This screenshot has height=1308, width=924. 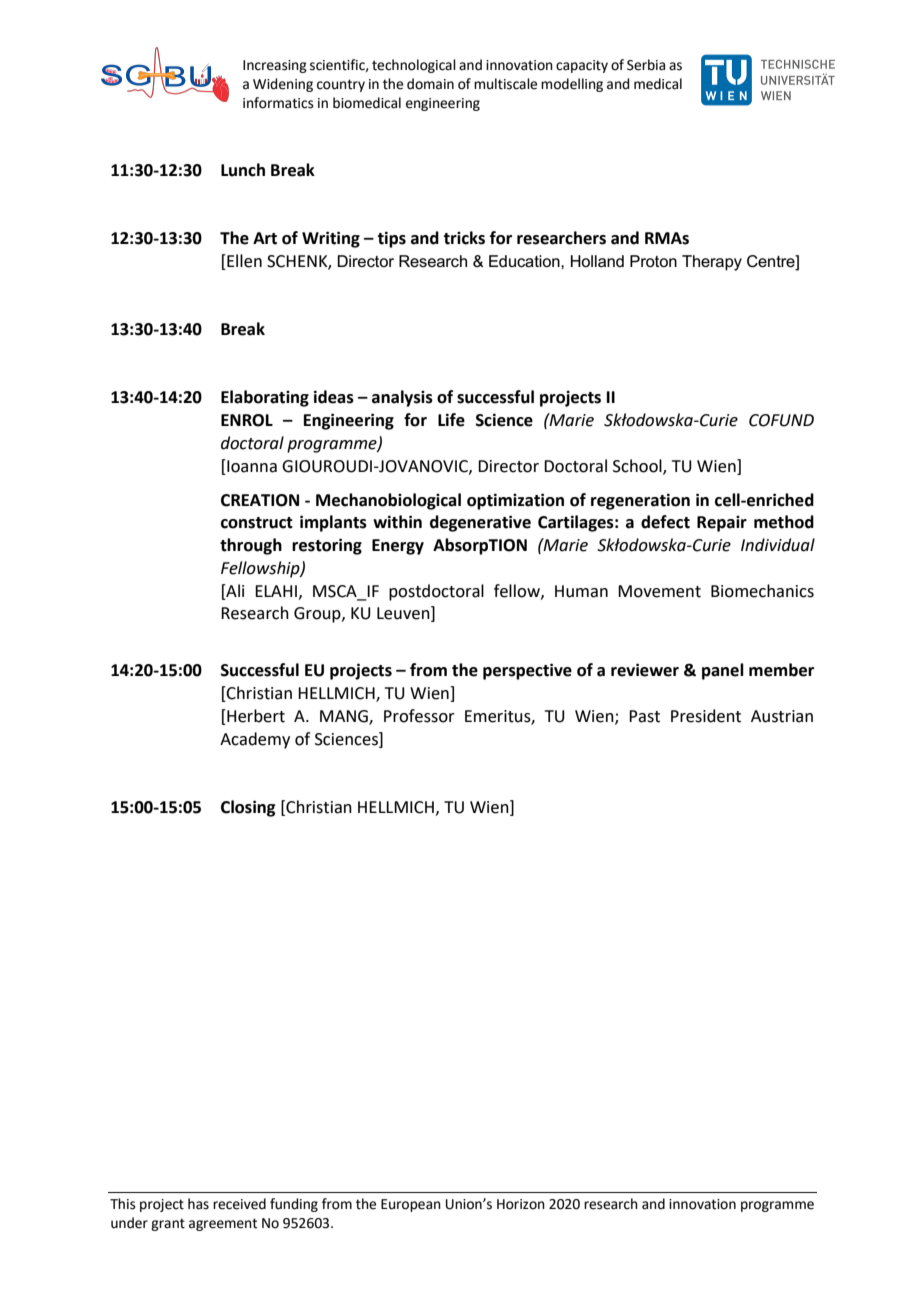 I want to click on degenerative, so click(x=480, y=523).
